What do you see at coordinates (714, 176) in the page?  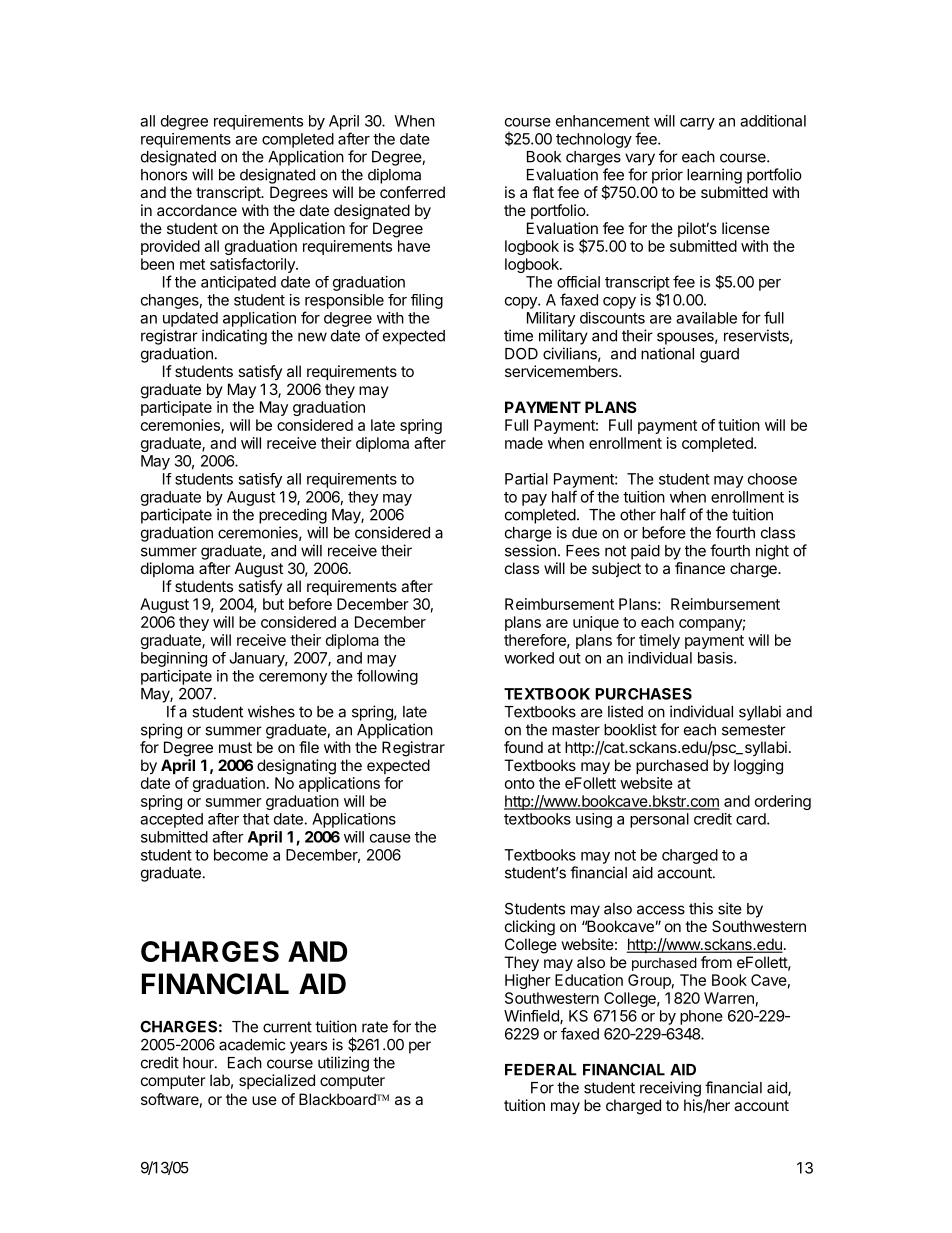 I see `learning` at bounding box center [714, 176].
